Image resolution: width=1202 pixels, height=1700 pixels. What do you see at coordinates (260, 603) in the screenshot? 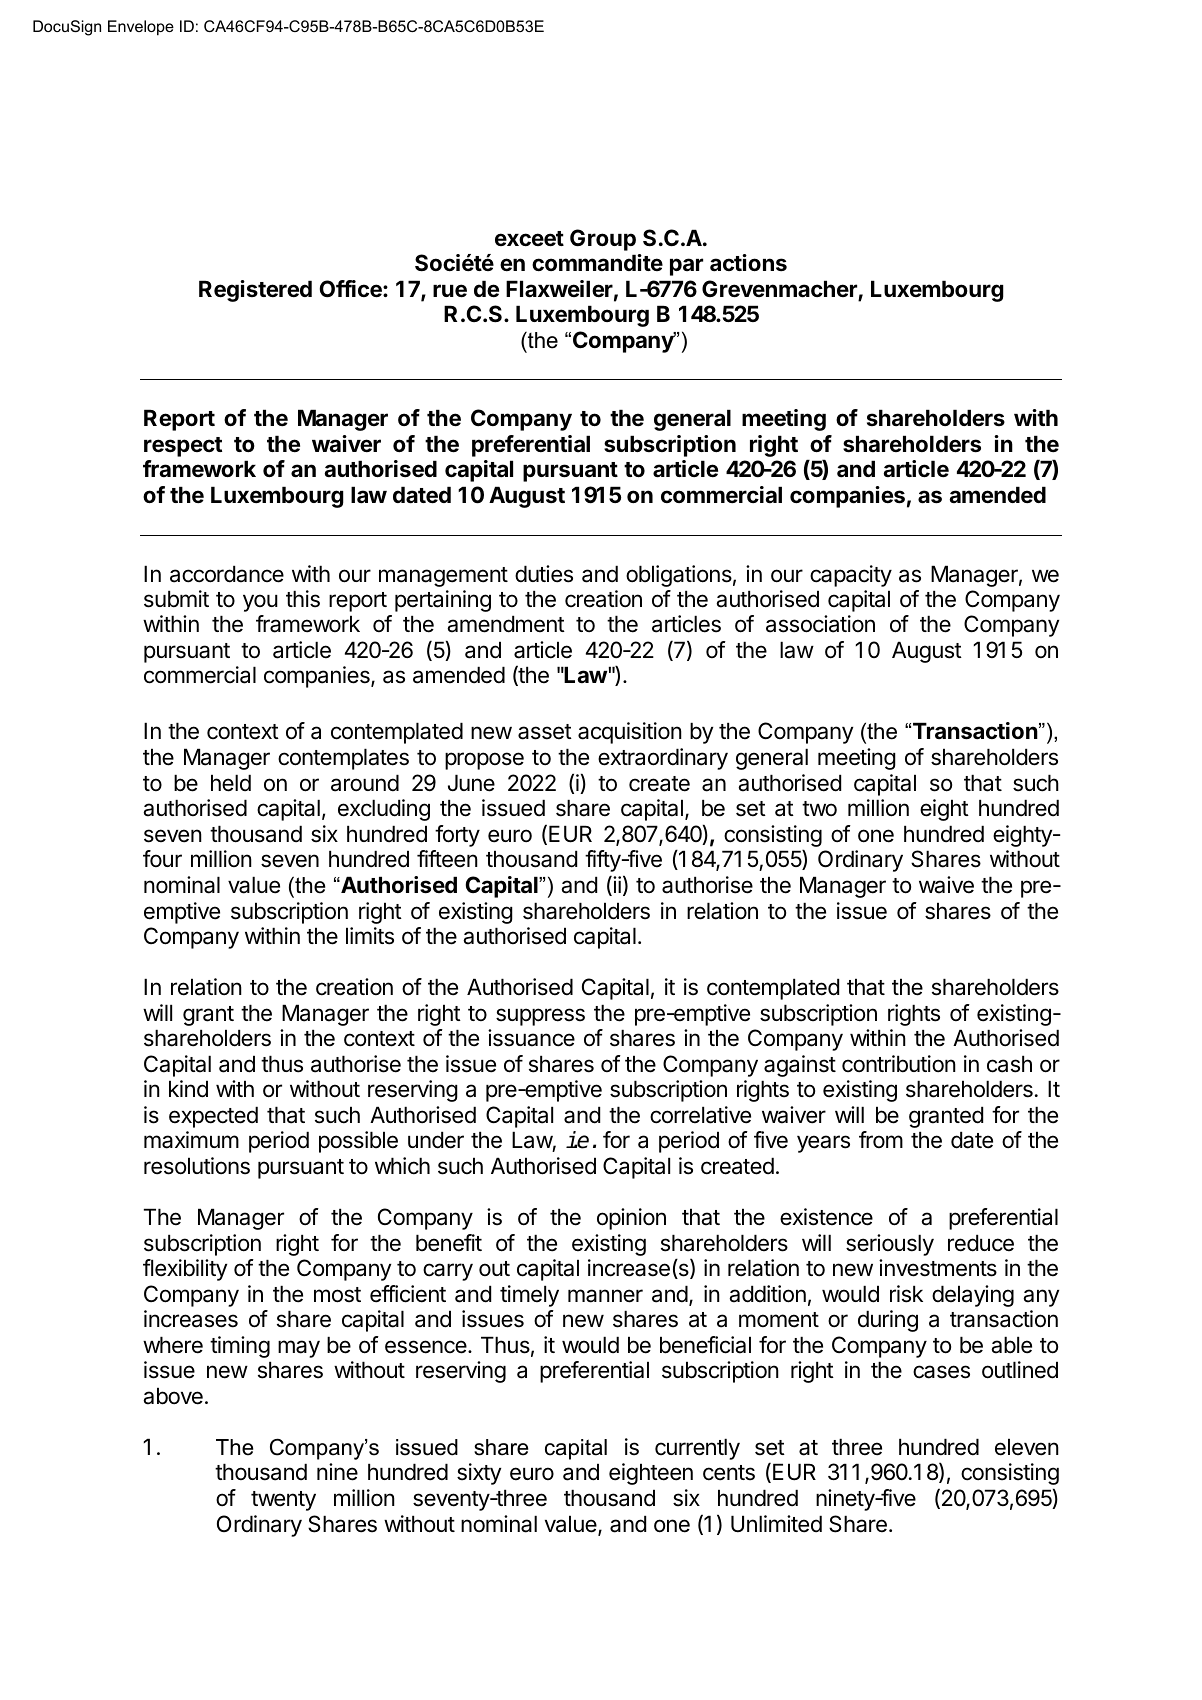
I see `you` at bounding box center [260, 603].
